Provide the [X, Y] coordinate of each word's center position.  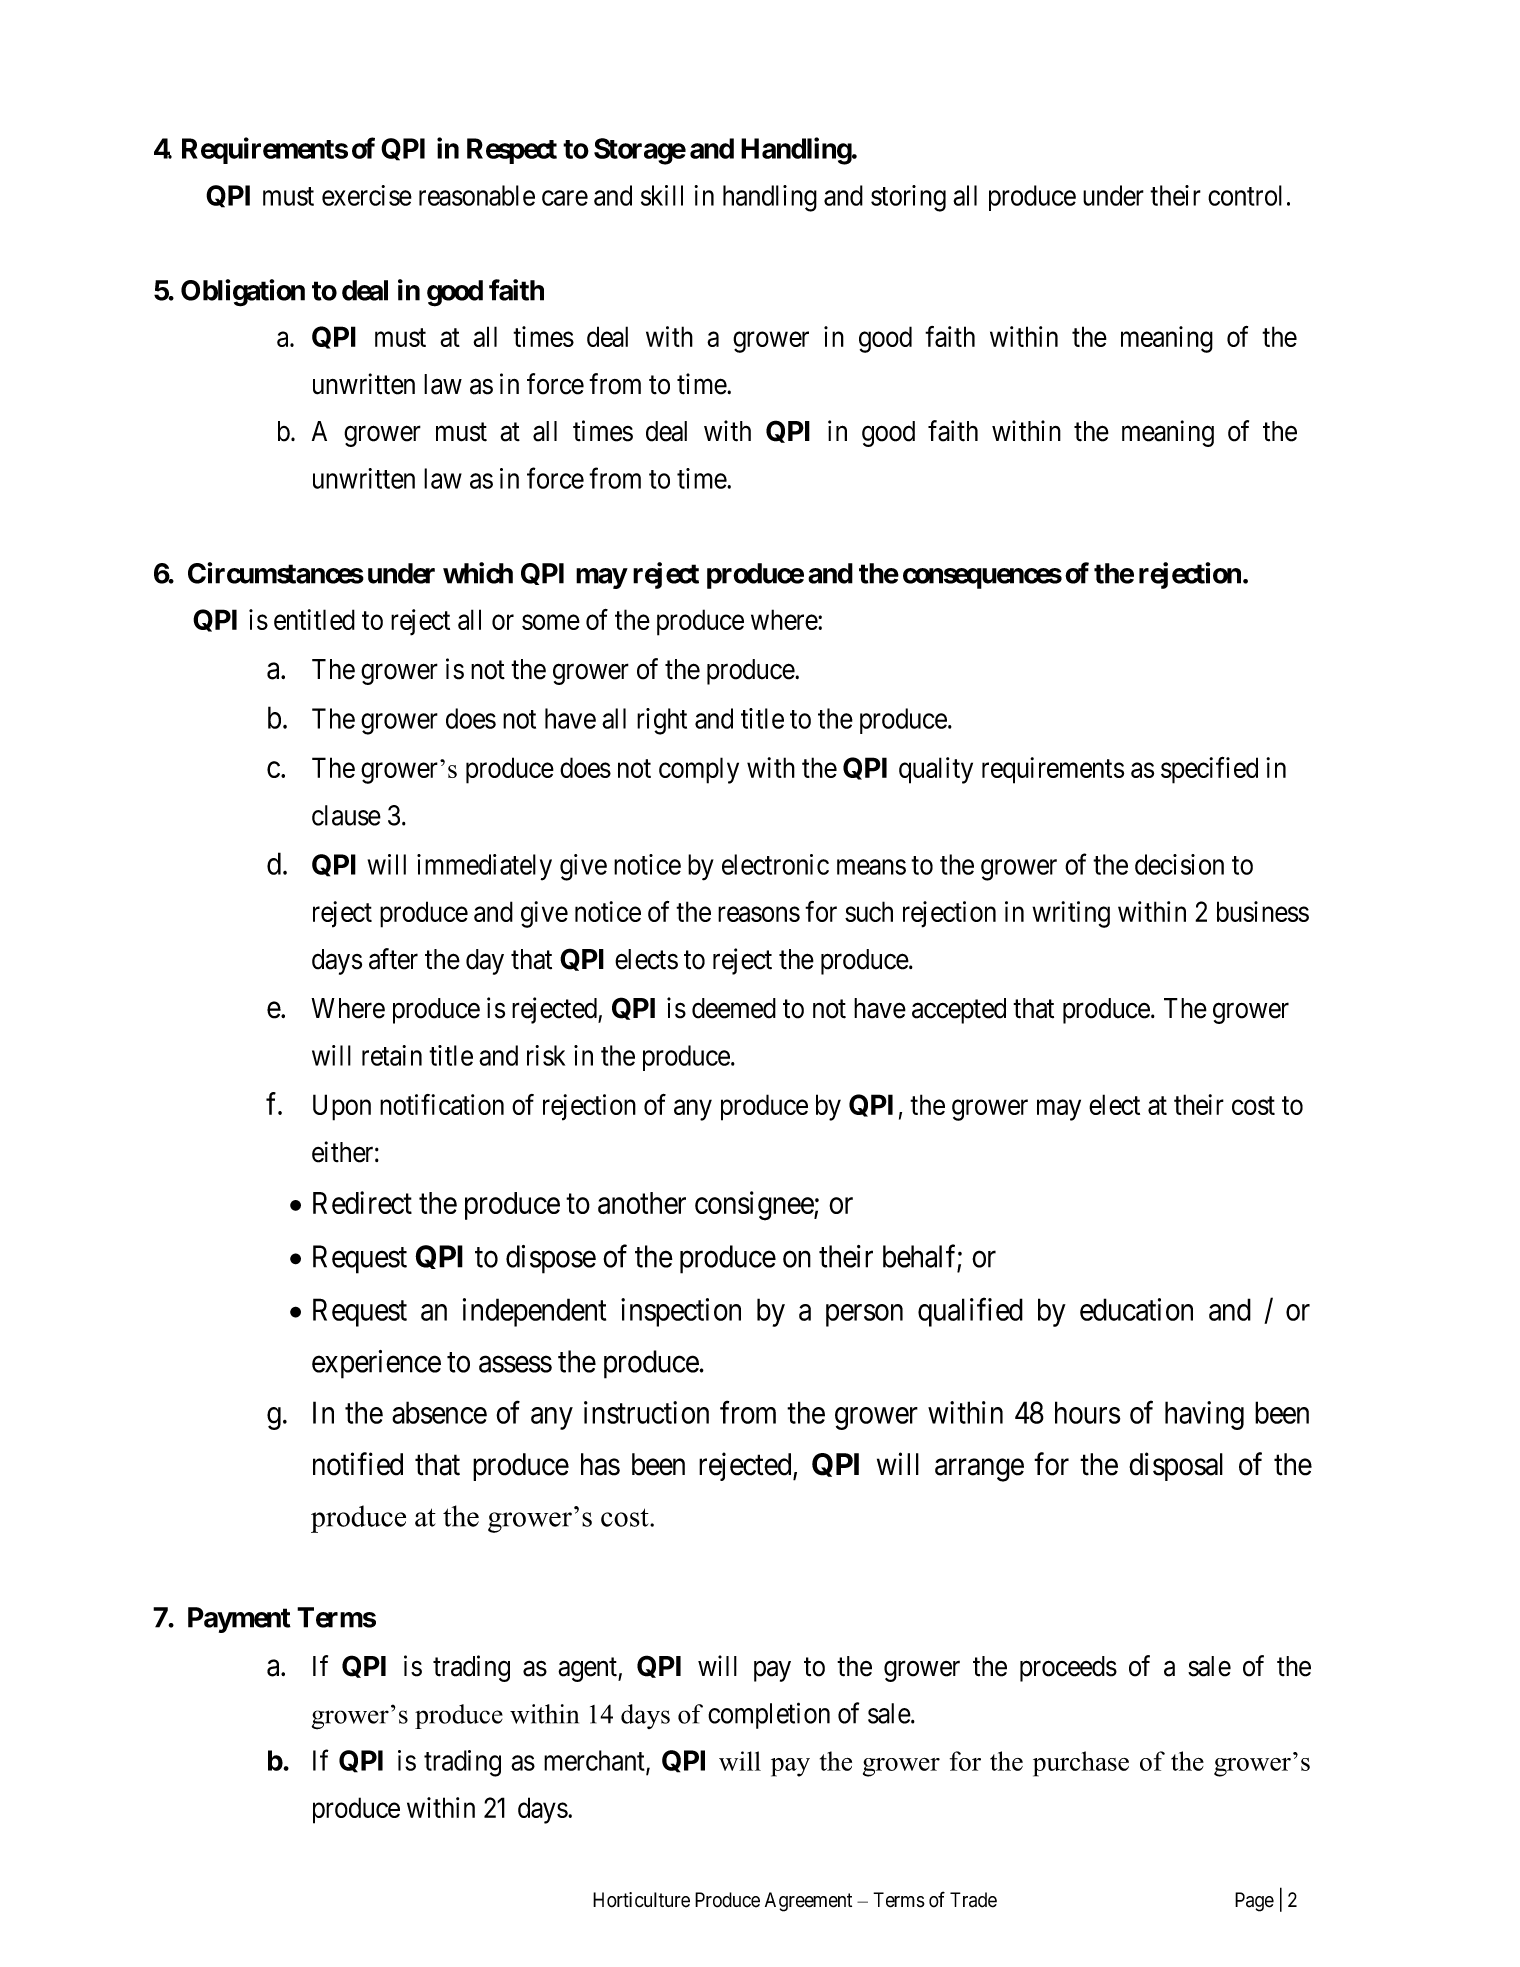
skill [662, 195]
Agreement [808, 1902]
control [1245, 195]
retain [392, 1055]
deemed [734, 1008]
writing [1071, 914]
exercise [367, 195]
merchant [595, 1761]
